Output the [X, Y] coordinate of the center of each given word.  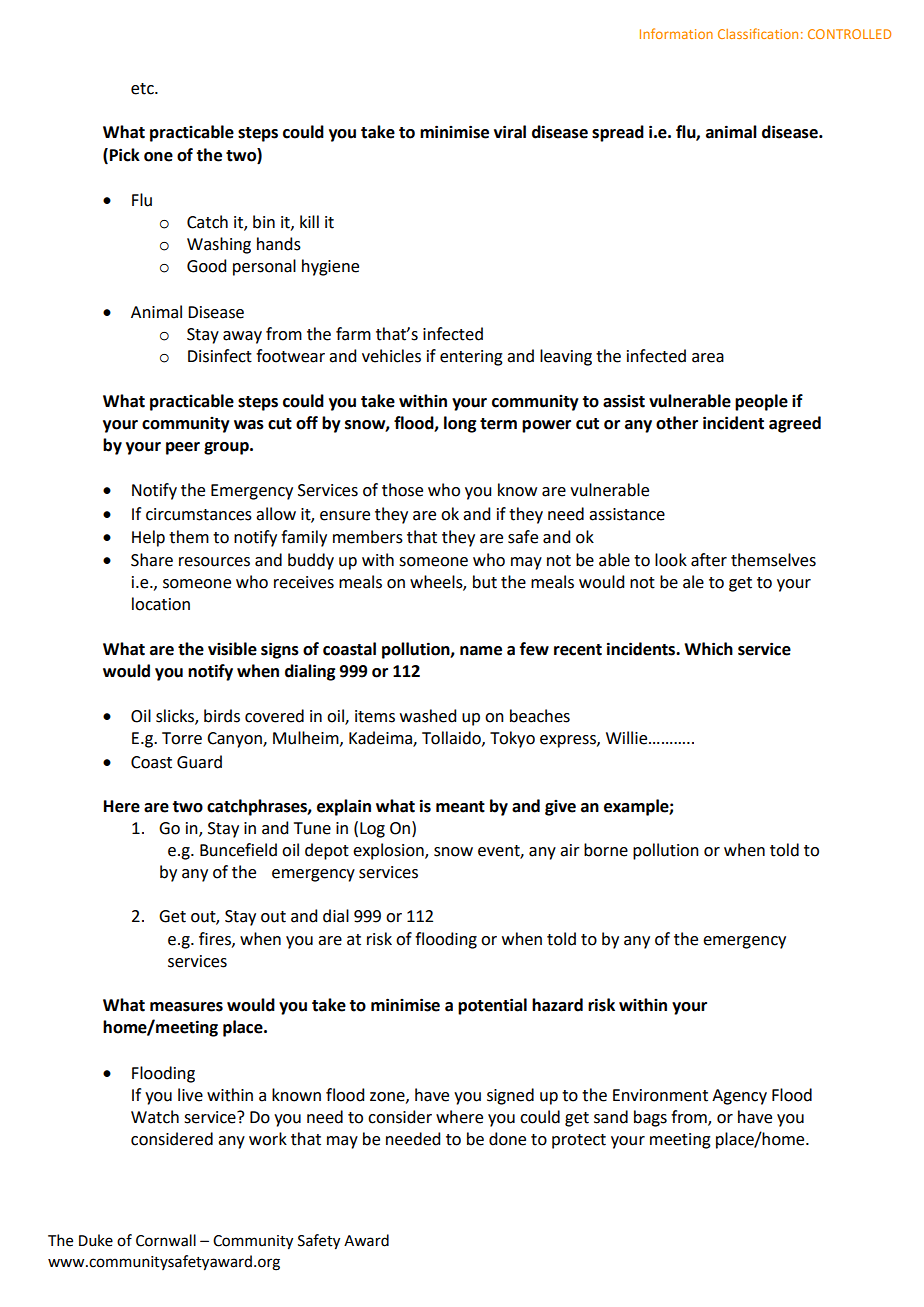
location [161, 604]
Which [708, 649]
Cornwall [166, 1240]
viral [510, 132]
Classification [758, 33]
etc [143, 89]
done [507, 1139]
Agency [739, 1097]
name [481, 651]
